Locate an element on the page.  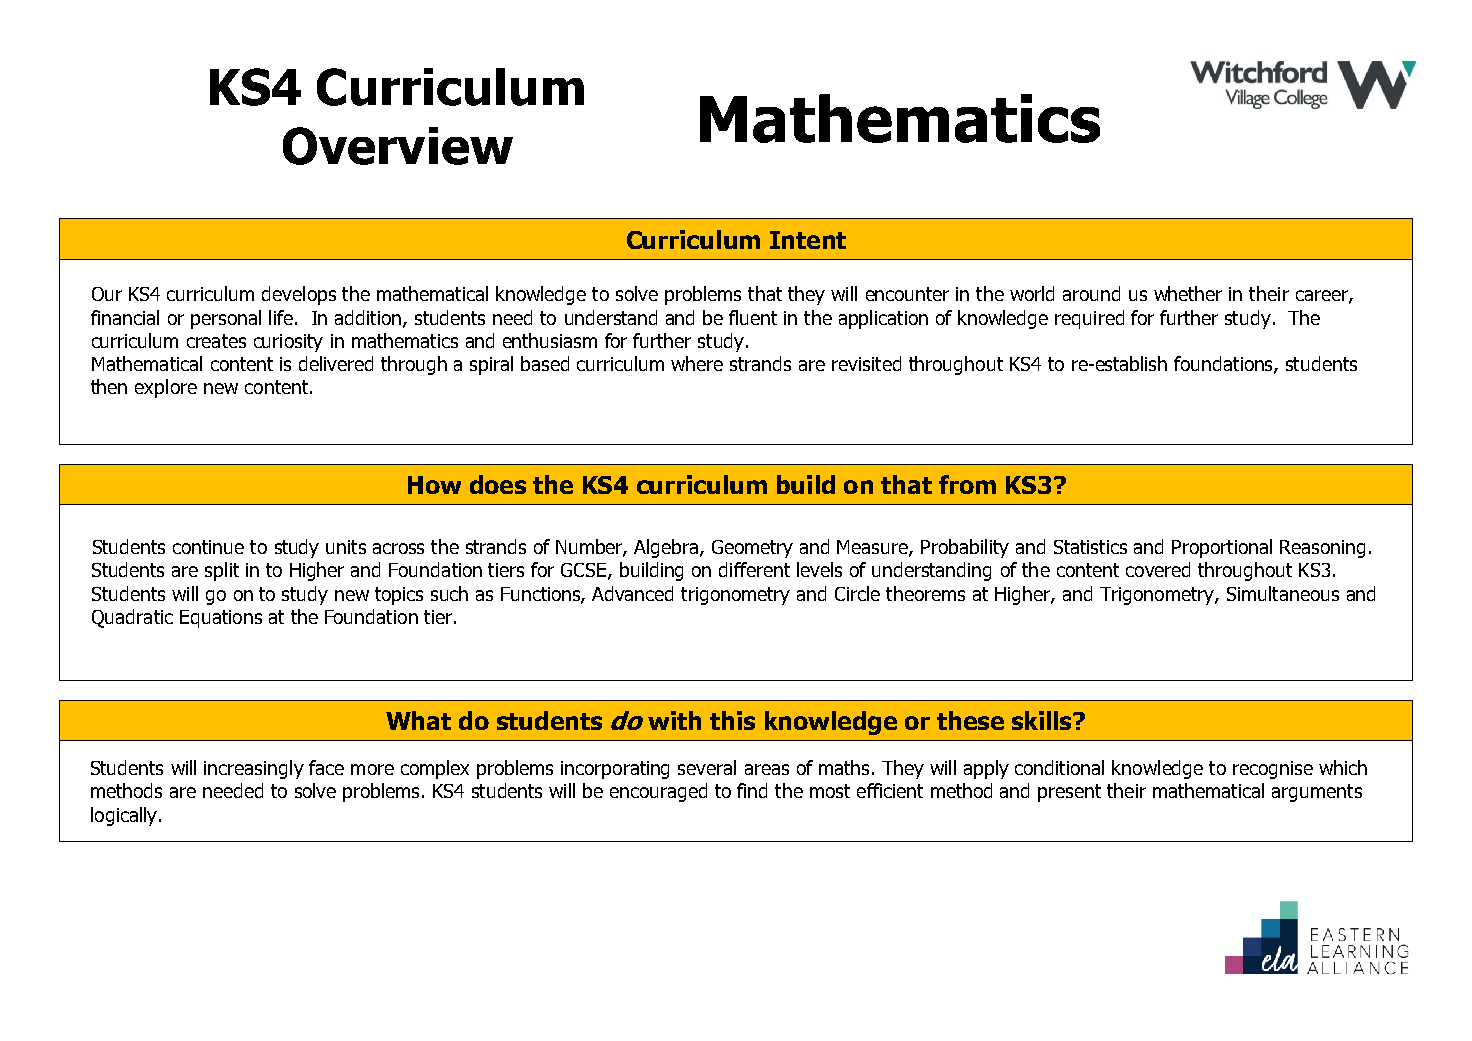
Intent is located at coordinates (808, 240).
